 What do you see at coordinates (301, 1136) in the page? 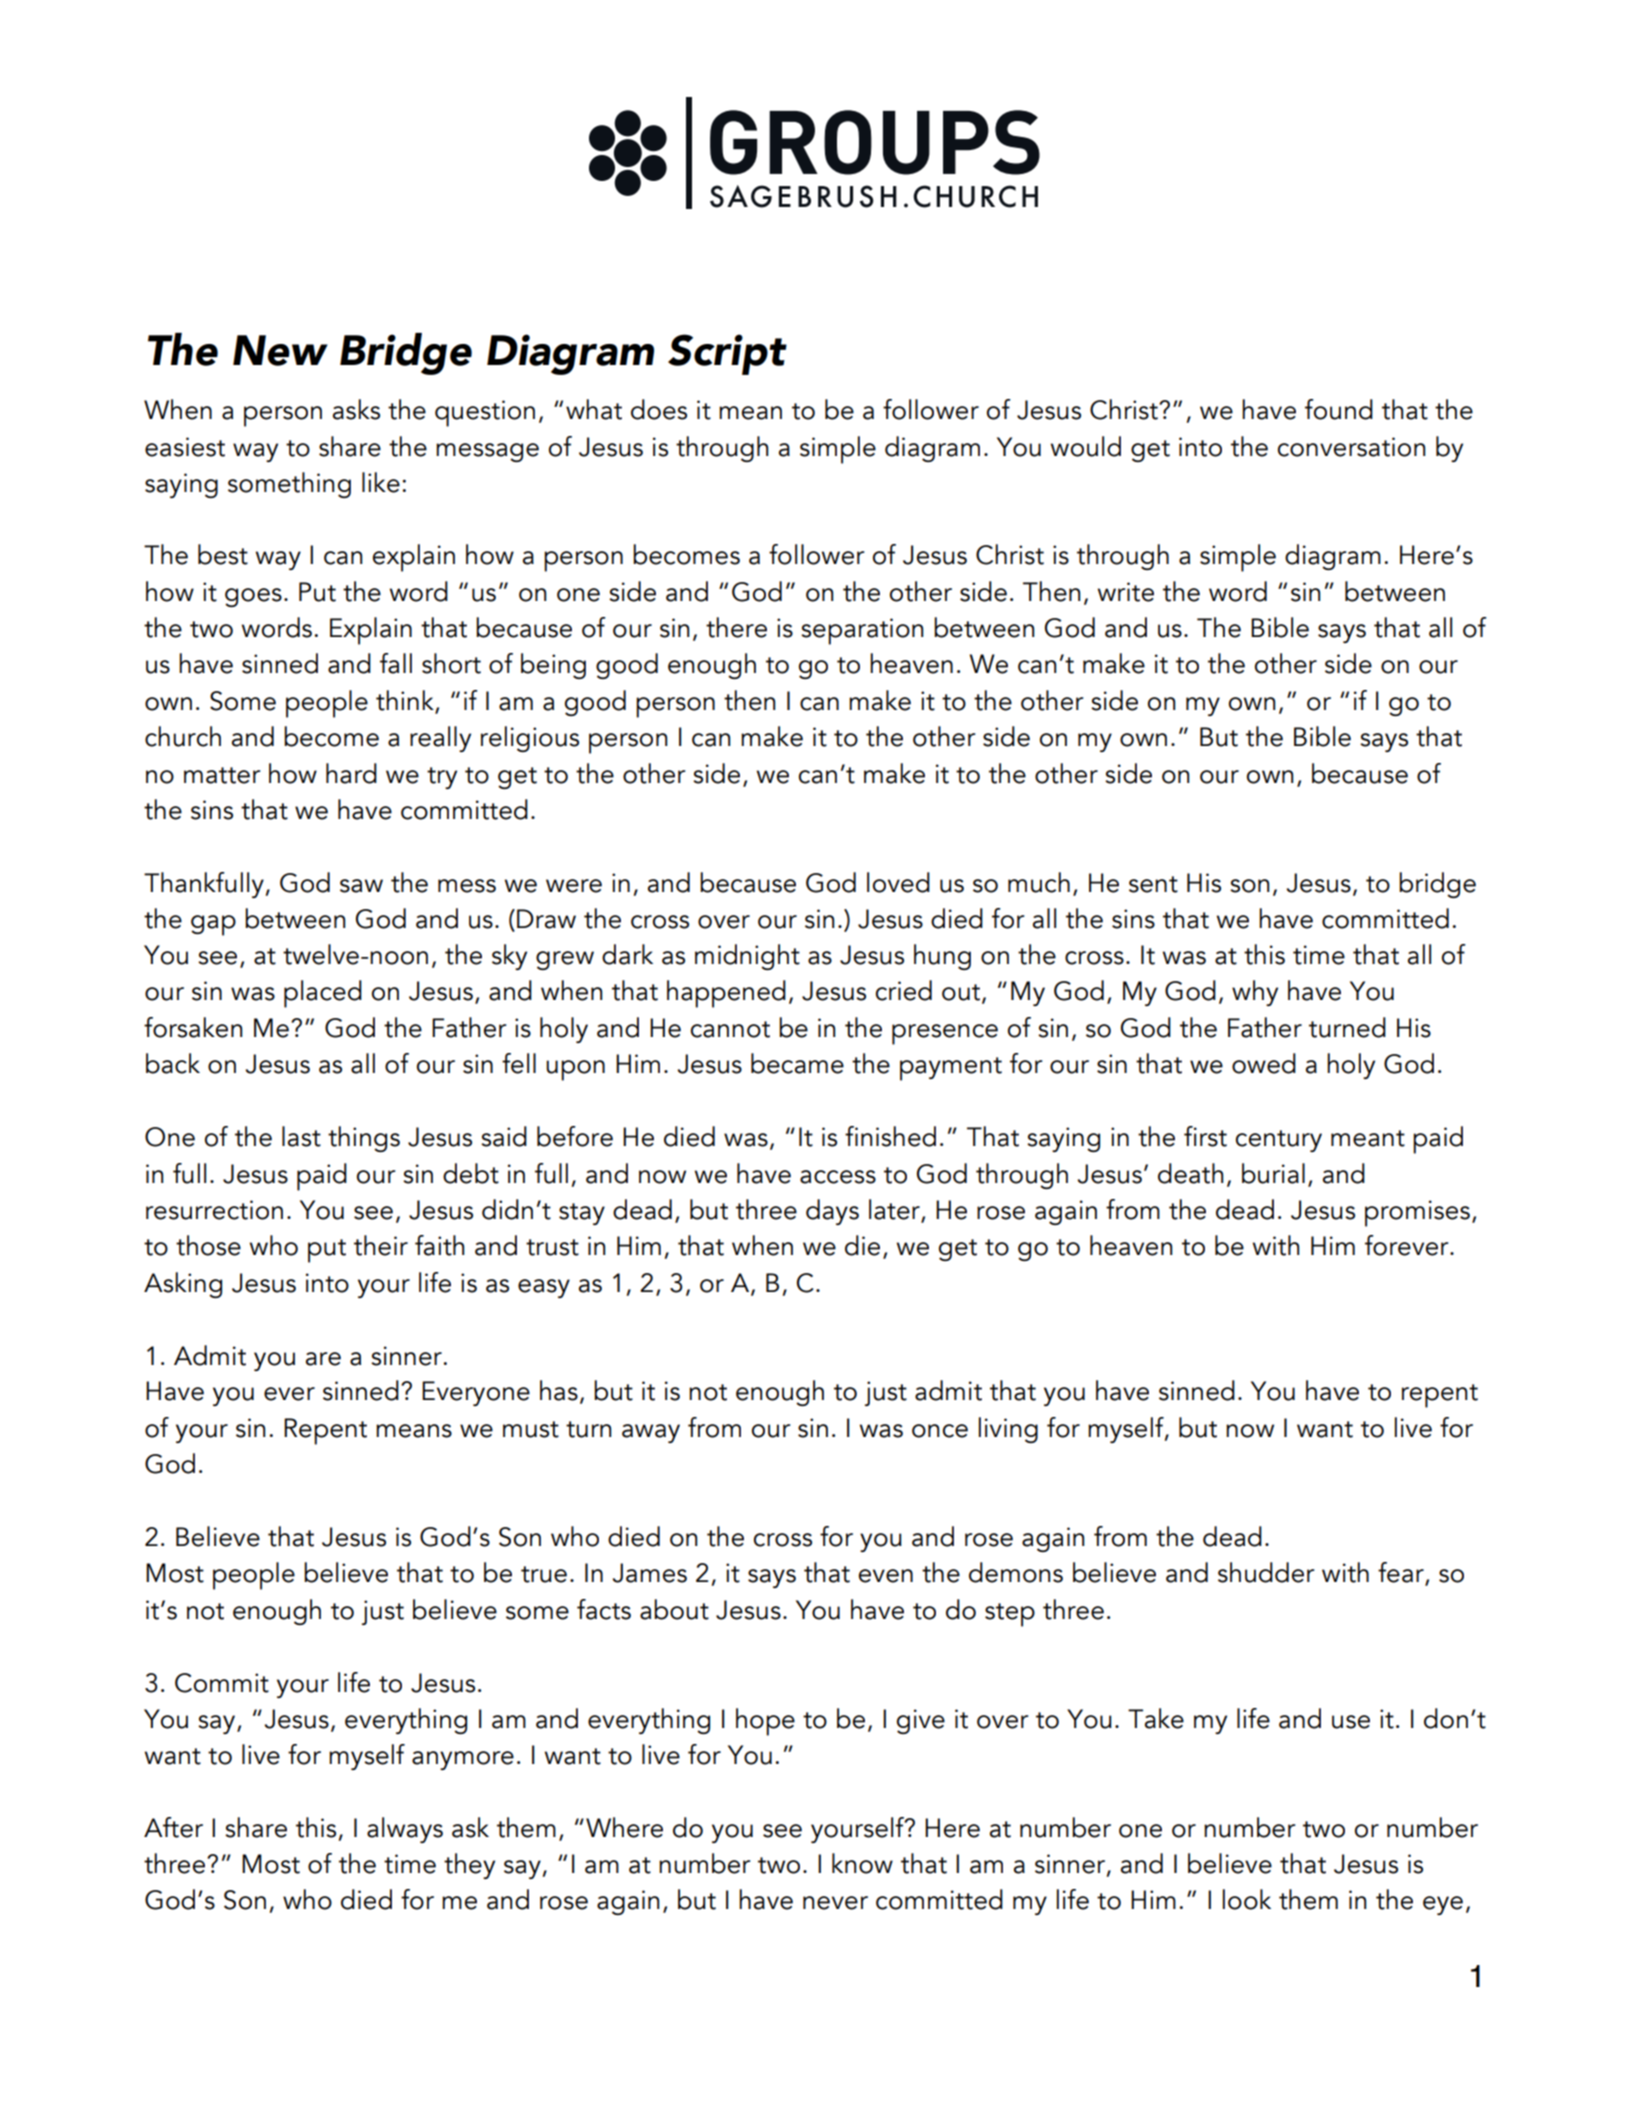
I see `last` at bounding box center [301, 1136].
